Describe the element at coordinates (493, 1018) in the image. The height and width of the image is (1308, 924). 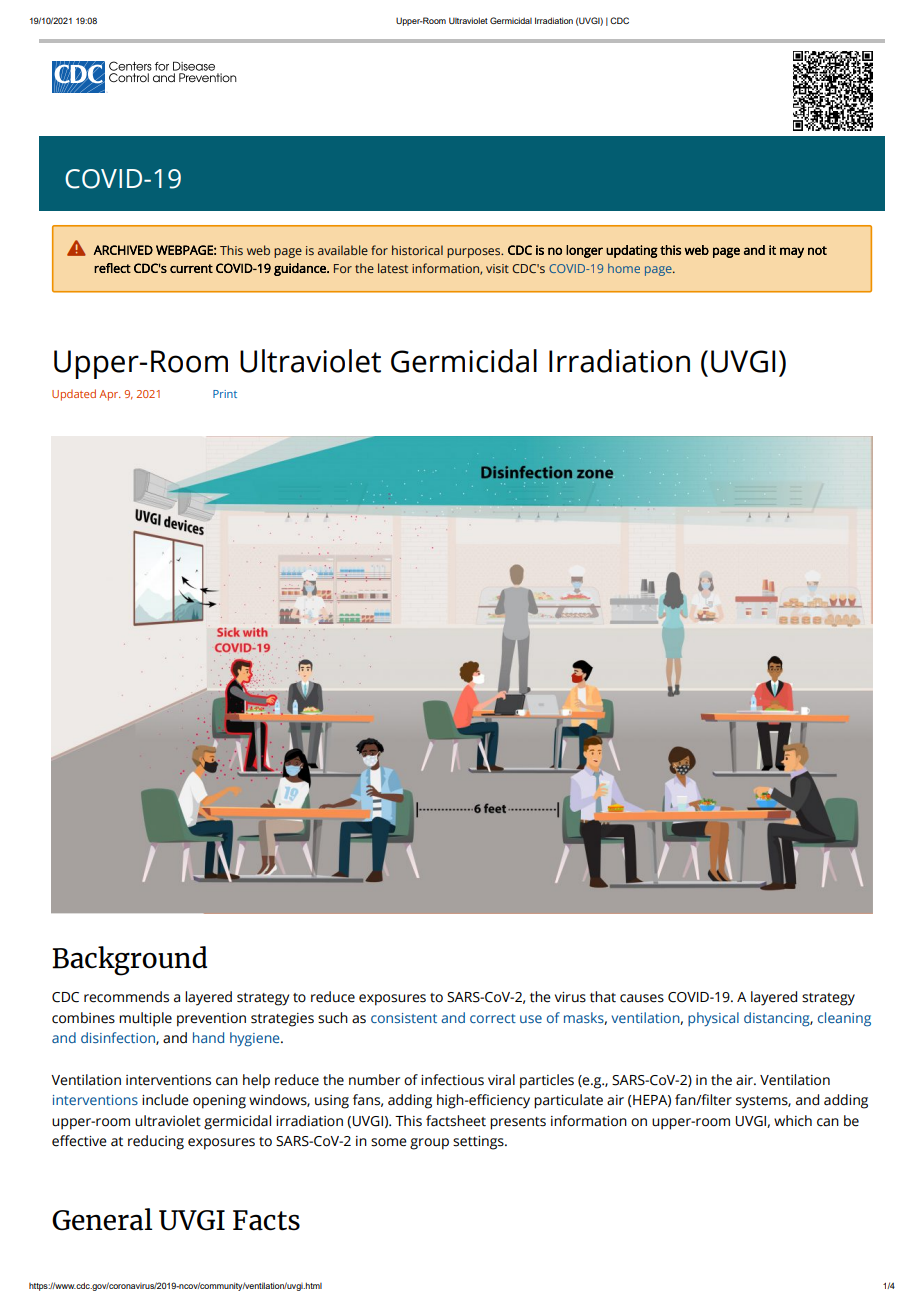
I see `correct` at that location.
